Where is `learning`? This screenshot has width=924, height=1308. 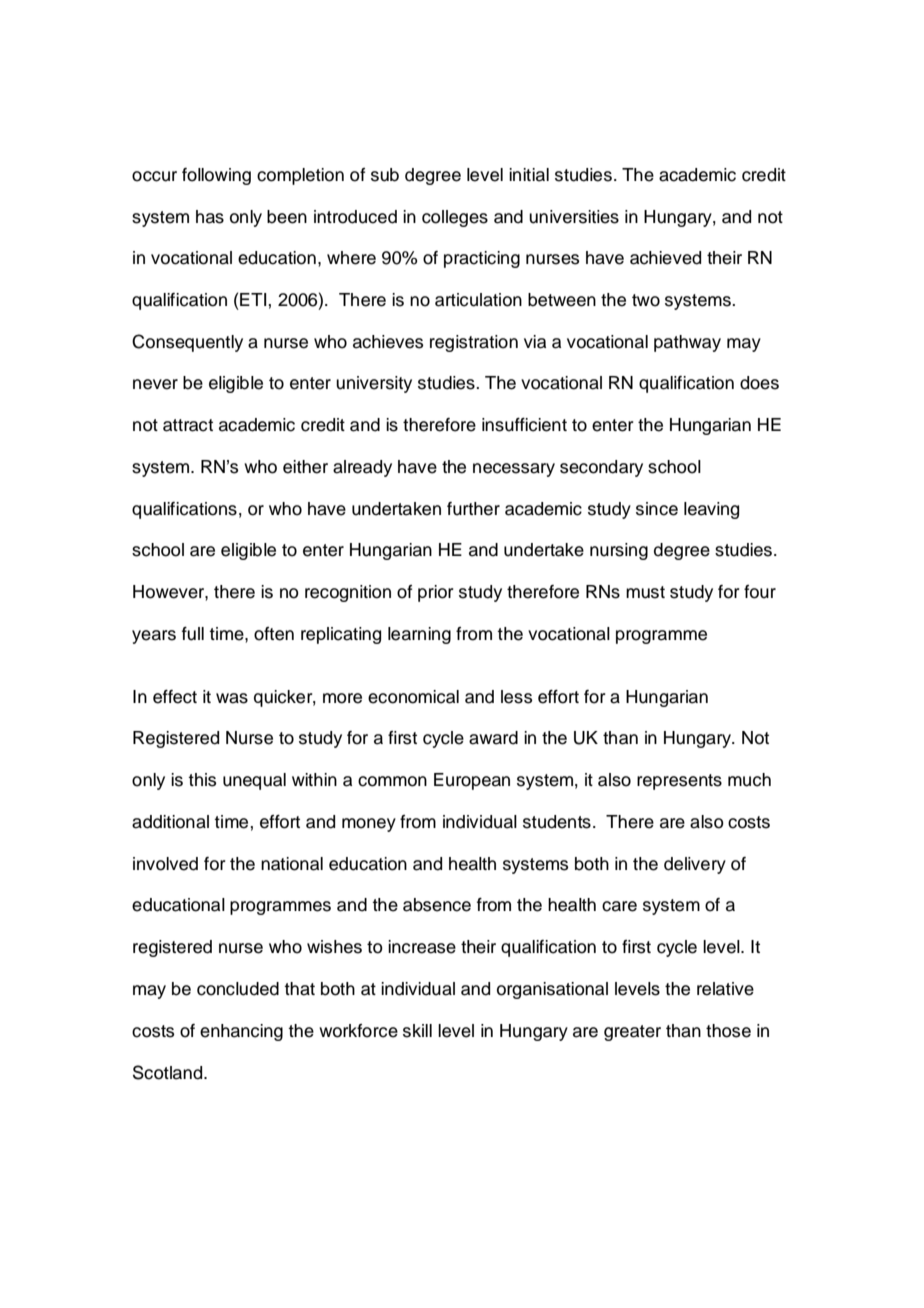
learning is located at coordinates (419, 635).
